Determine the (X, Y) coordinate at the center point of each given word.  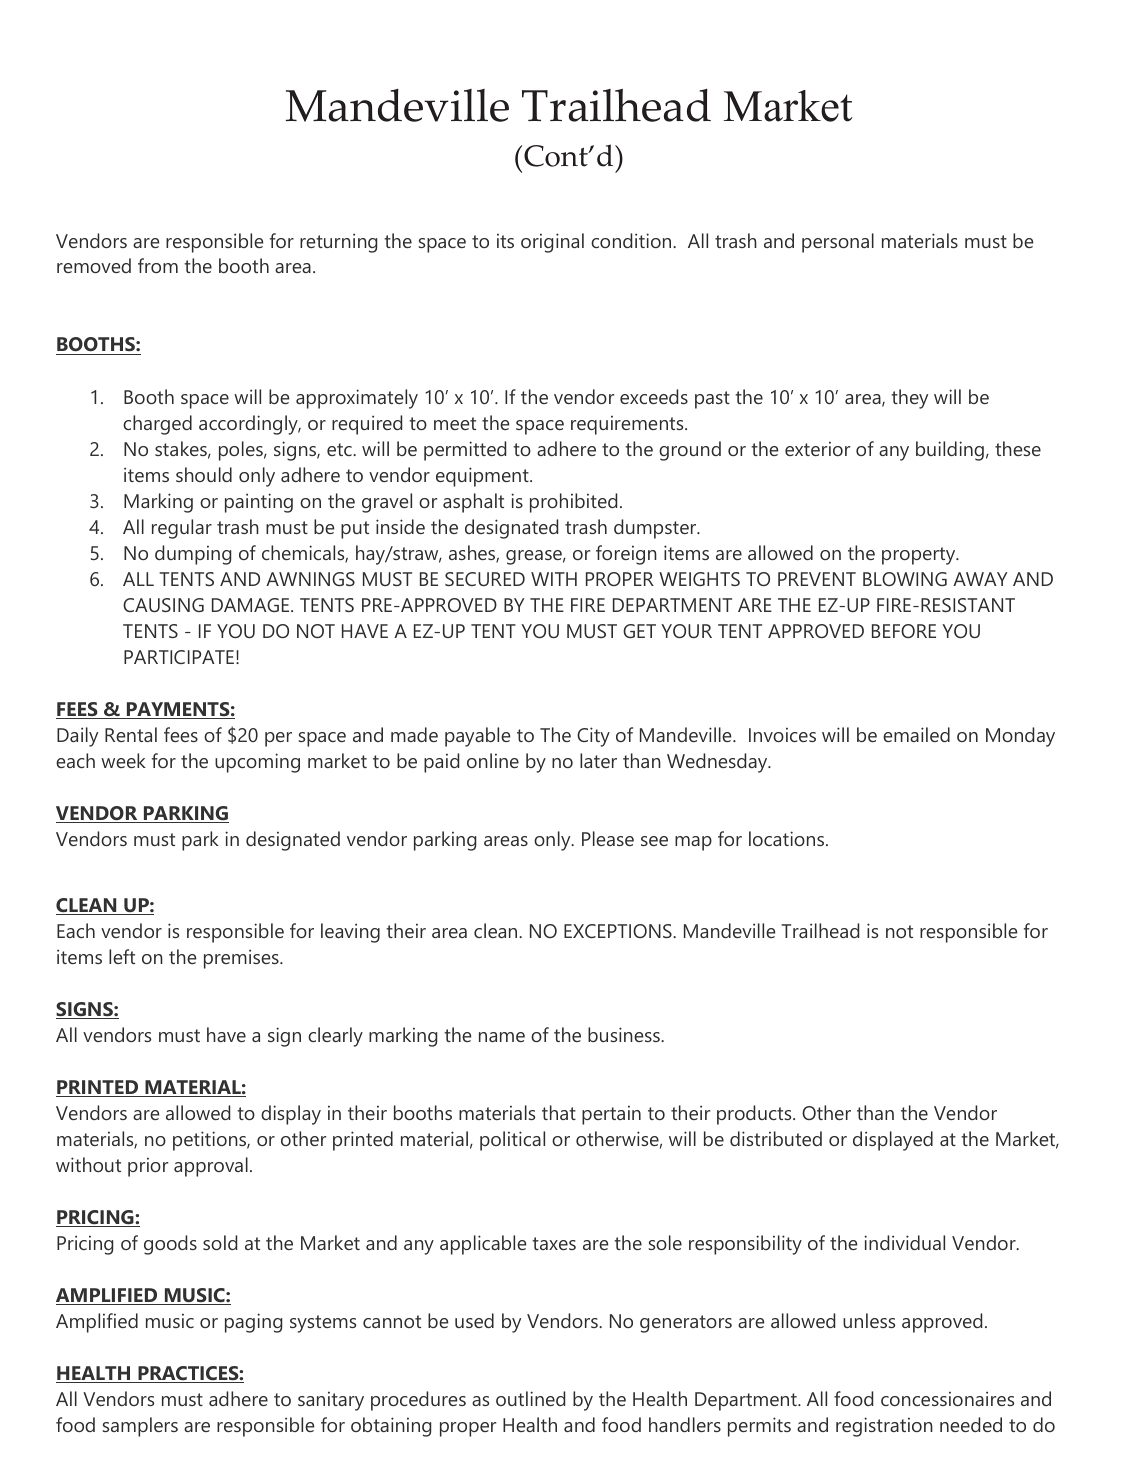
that (559, 1112)
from (158, 265)
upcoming (257, 763)
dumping (193, 555)
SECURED (485, 579)
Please (608, 838)
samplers (140, 1427)
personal (838, 243)
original (552, 243)
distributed (776, 1138)
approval (211, 1167)
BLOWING (905, 579)
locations (788, 838)
